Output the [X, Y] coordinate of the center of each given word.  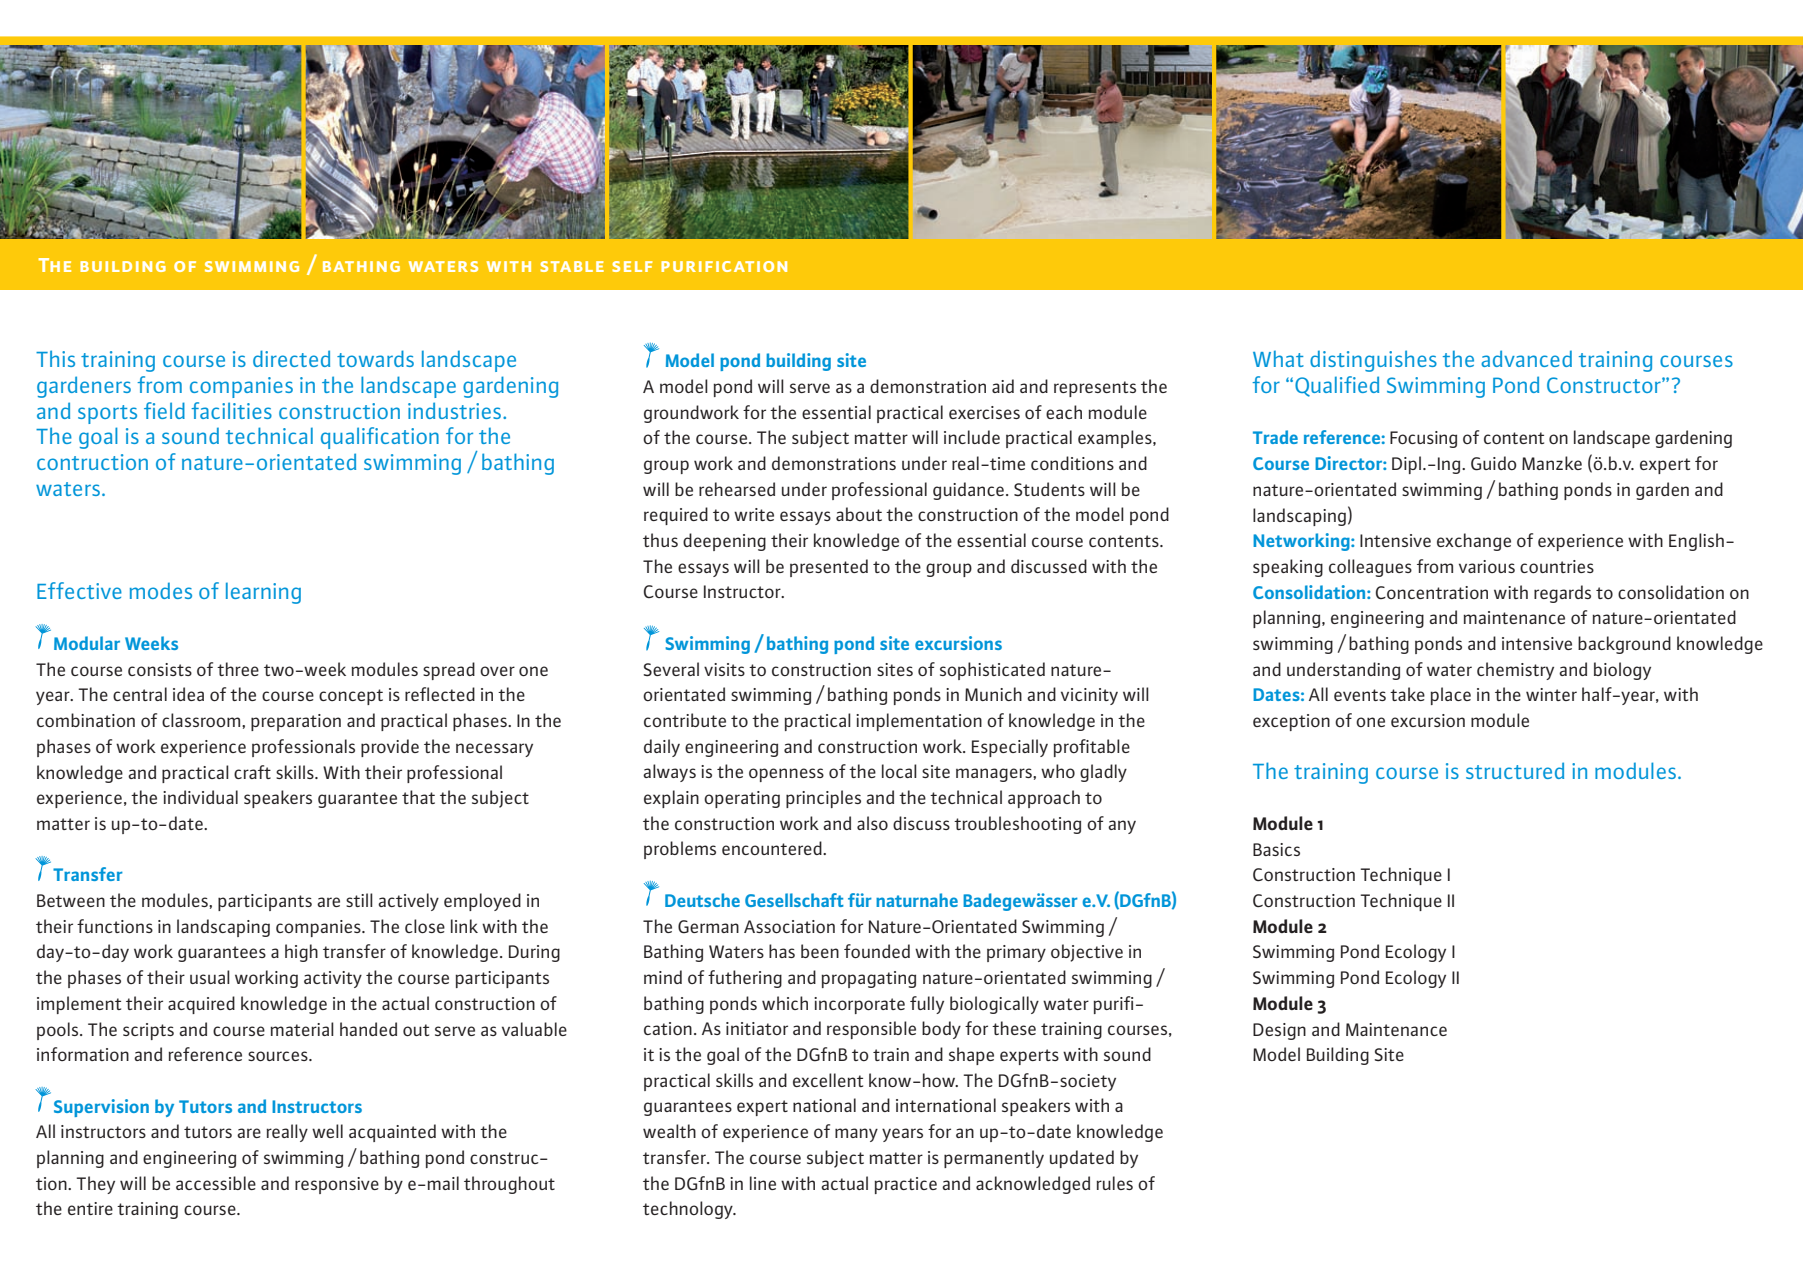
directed [291, 358]
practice [905, 1185]
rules [1114, 1183]
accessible [216, 1183]
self [632, 266]
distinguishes [1373, 361]
